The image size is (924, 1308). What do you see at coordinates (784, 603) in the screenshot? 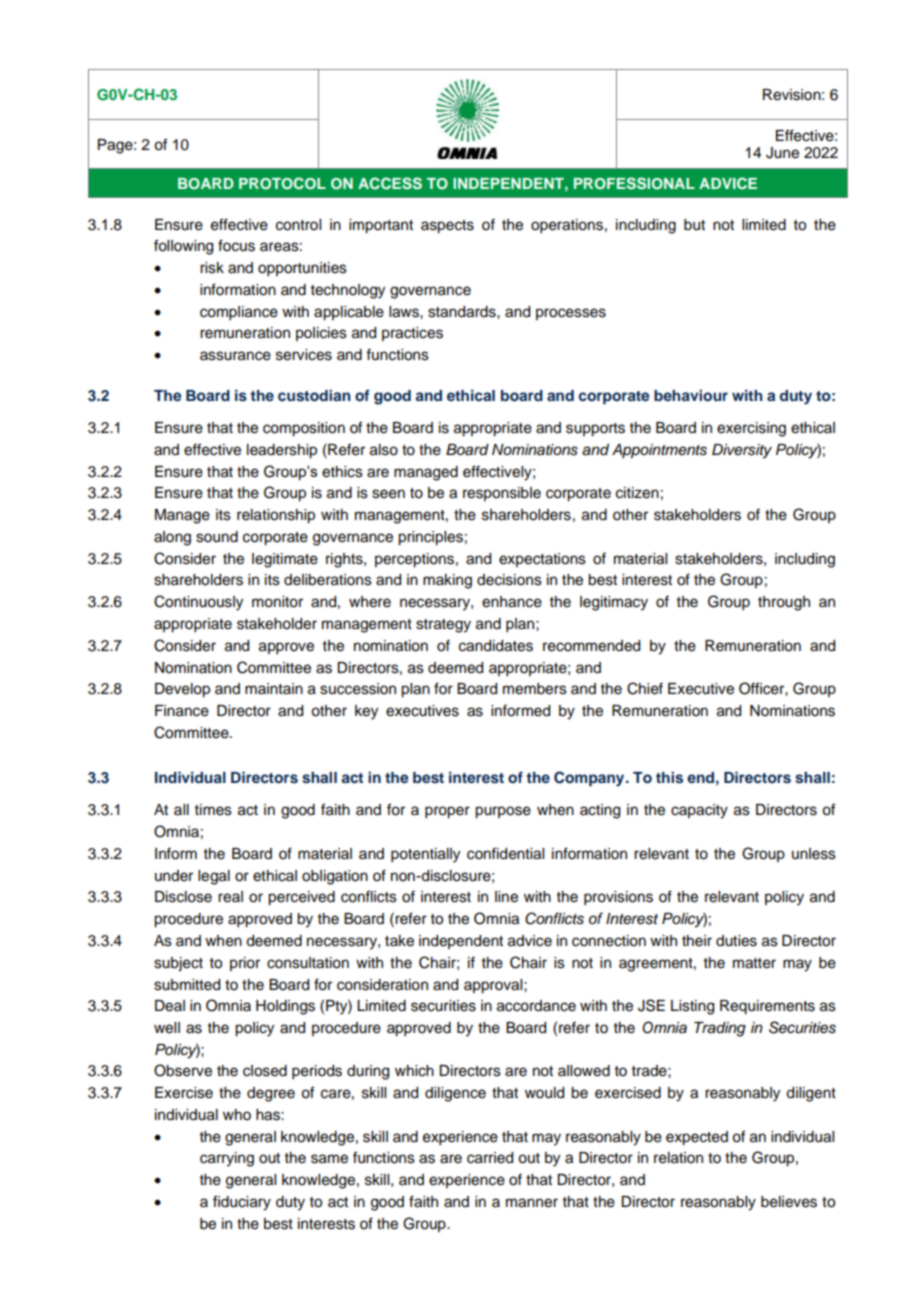
I see `through` at bounding box center [784, 603].
